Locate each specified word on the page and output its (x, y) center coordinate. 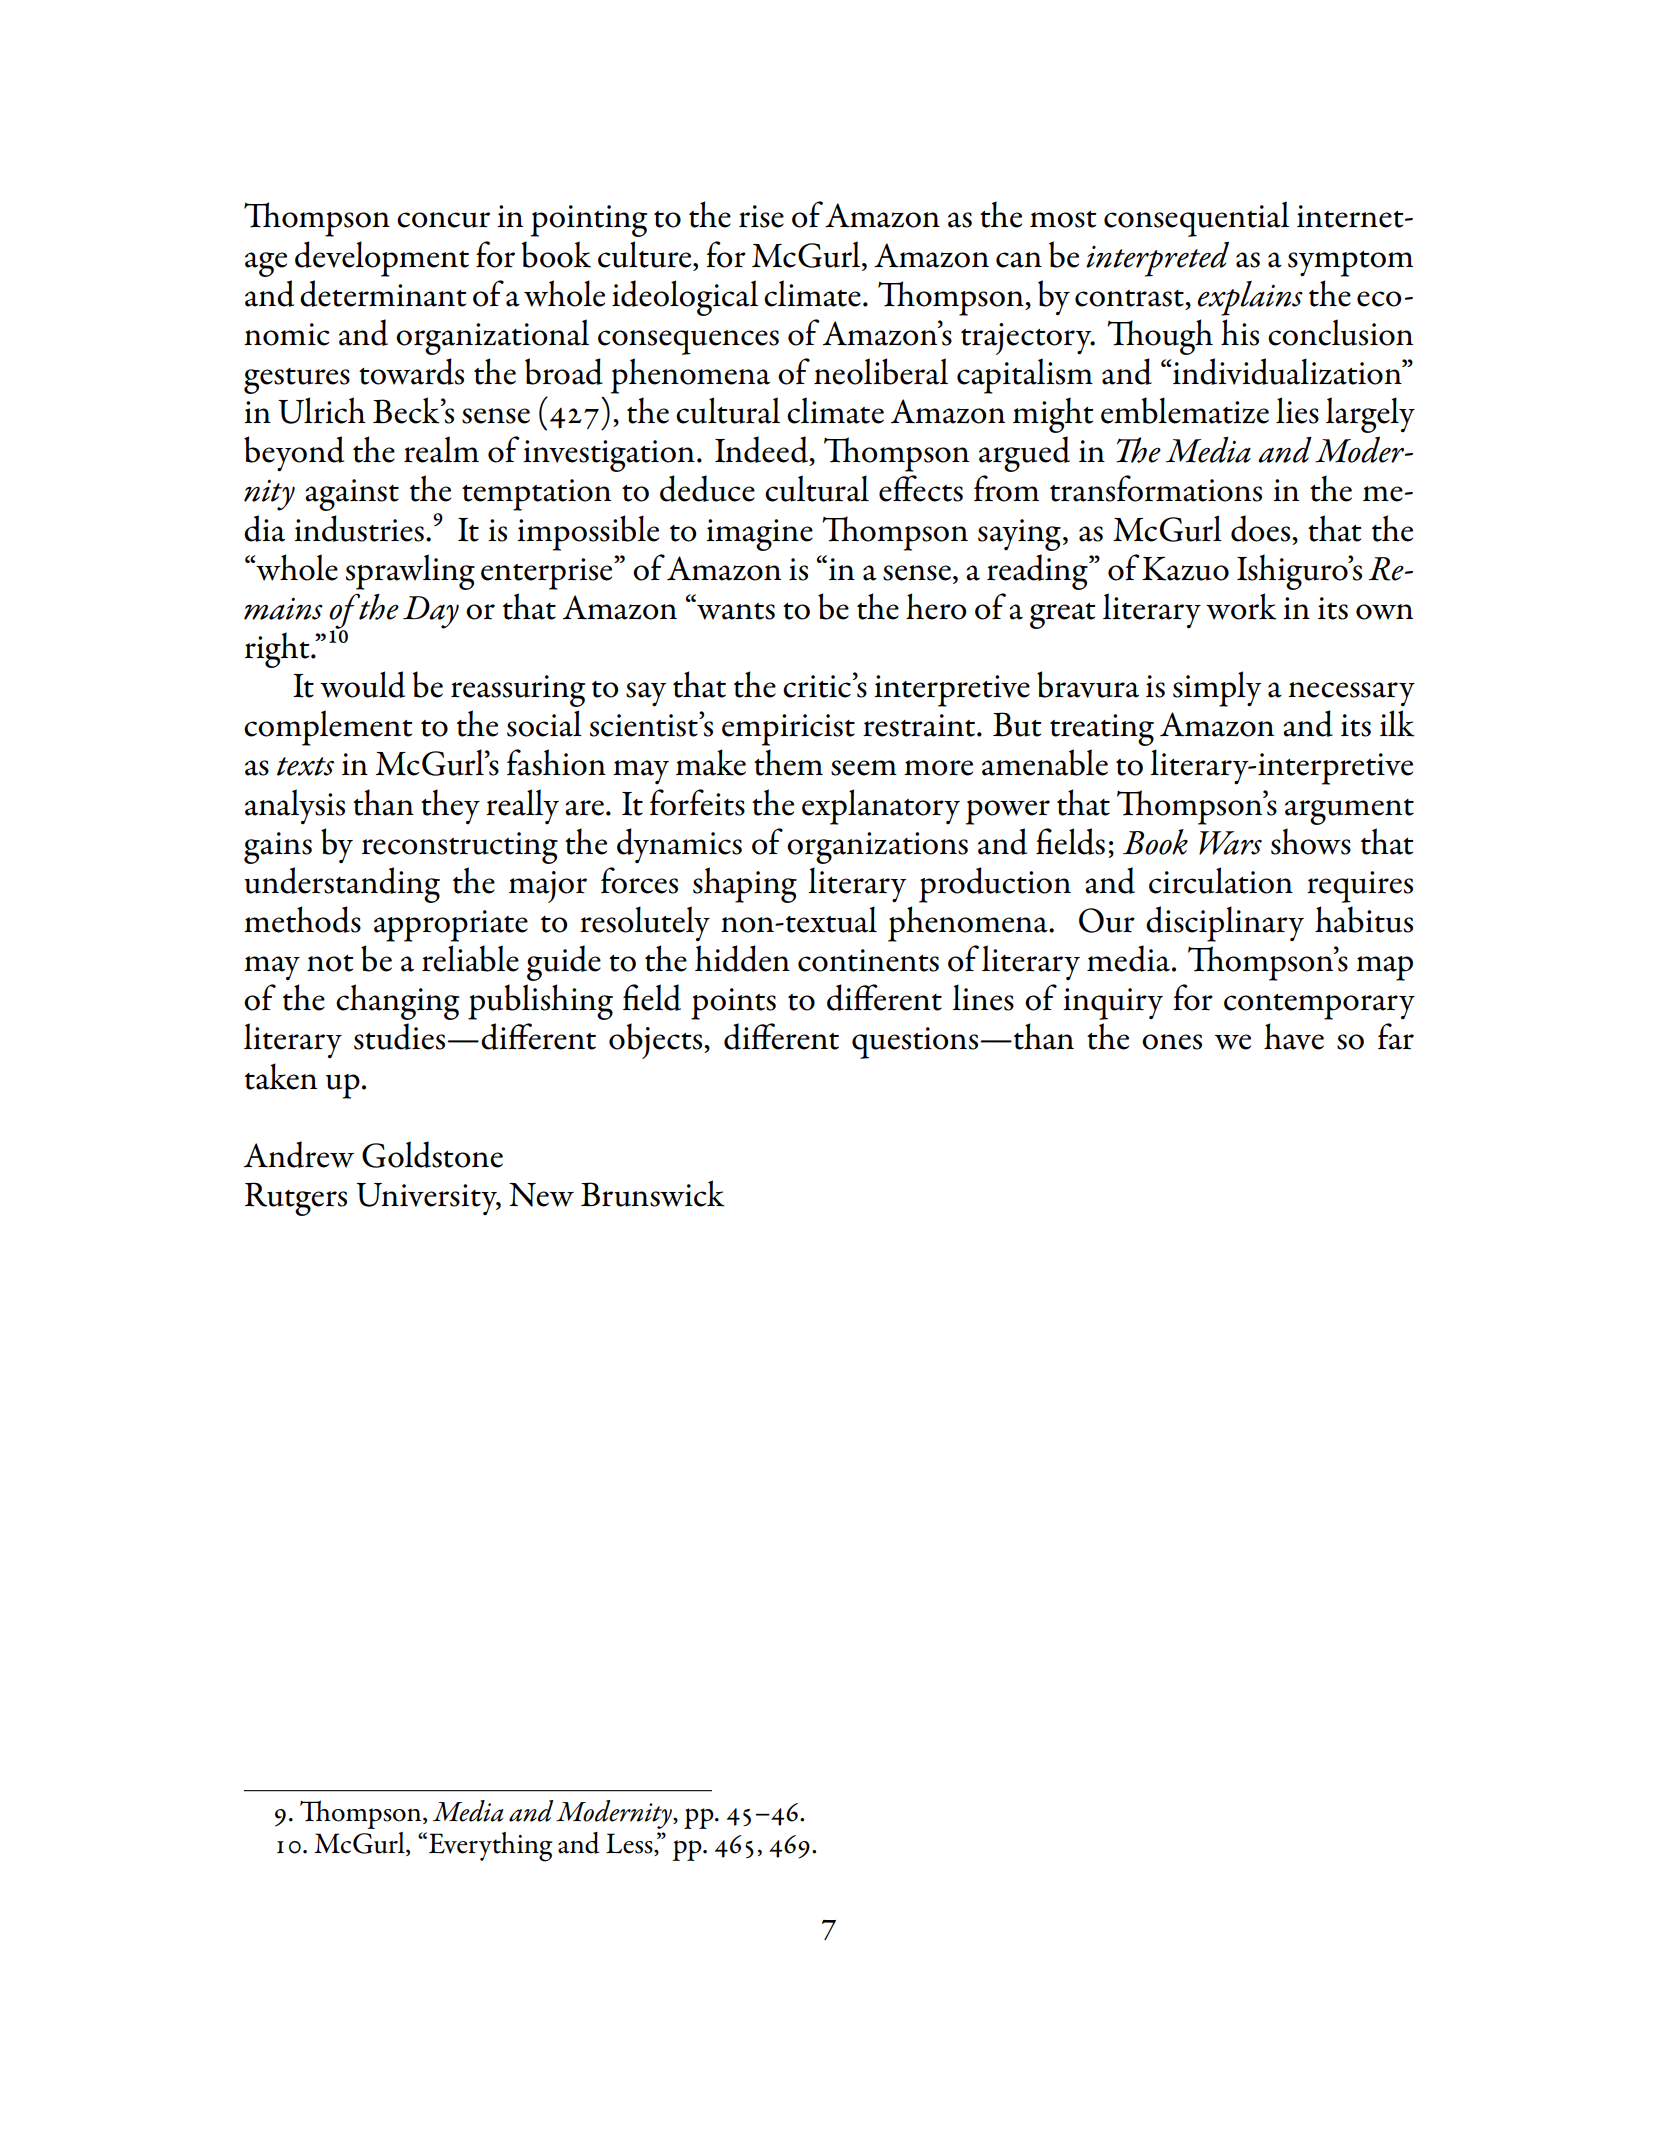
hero (936, 606)
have (1294, 1036)
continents (868, 960)
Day (431, 612)
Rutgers (296, 1199)
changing (398, 1002)
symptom (1350, 264)
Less (630, 1844)
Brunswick (653, 1193)
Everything (489, 1847)
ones (1172, 1042)
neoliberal (881, 371)
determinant (383, 293)
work (1241, 606)
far (1396, 1036)
